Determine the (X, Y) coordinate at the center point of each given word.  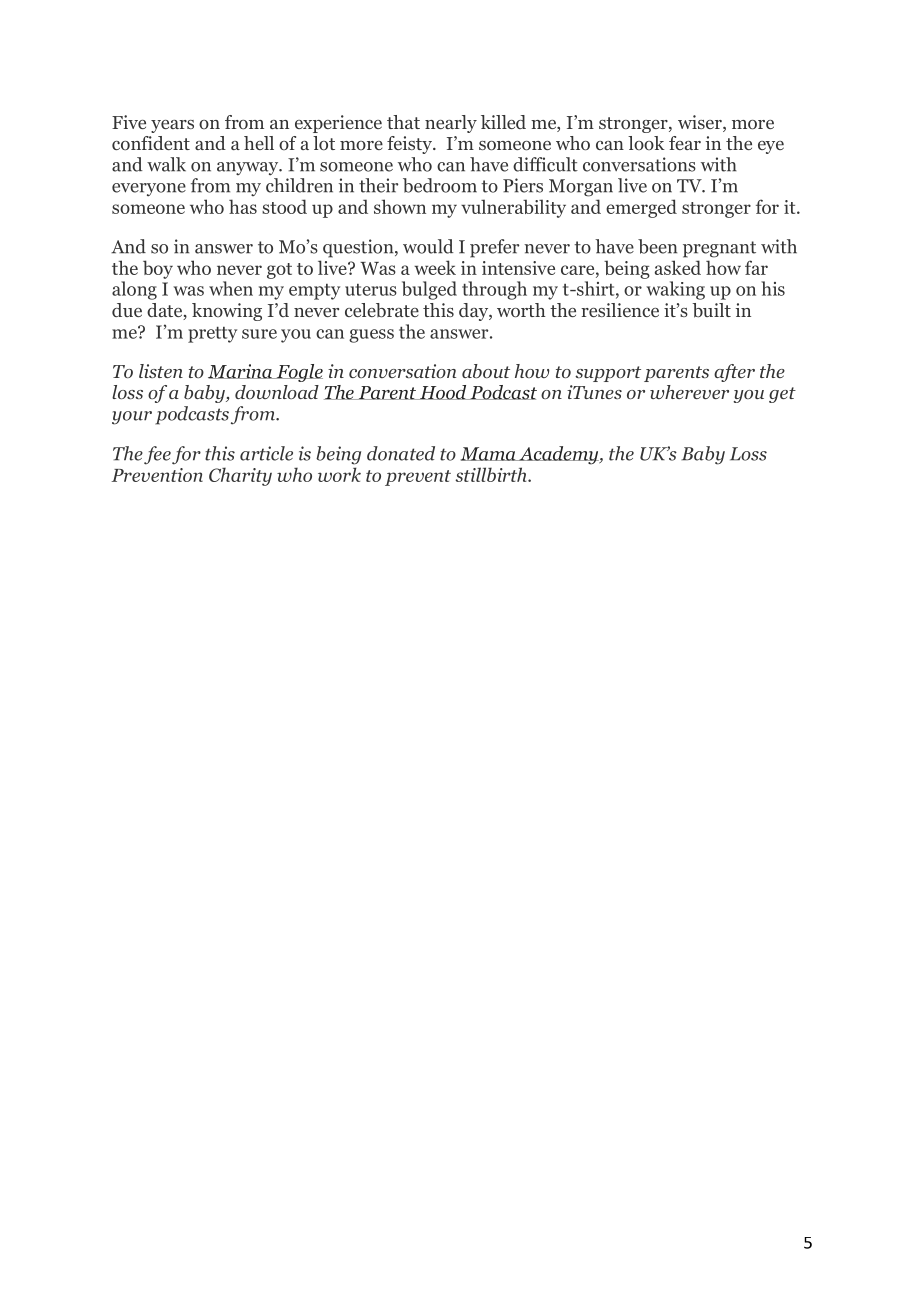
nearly (451, 124)
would (428, 246)
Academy (559, 455)
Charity (240, 476)
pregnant (719, 249)
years (172, 126)
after (734, 373)
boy (158, 269)
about (486, 371)
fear (685, 143)
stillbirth (492, 474)
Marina (241, 371)
